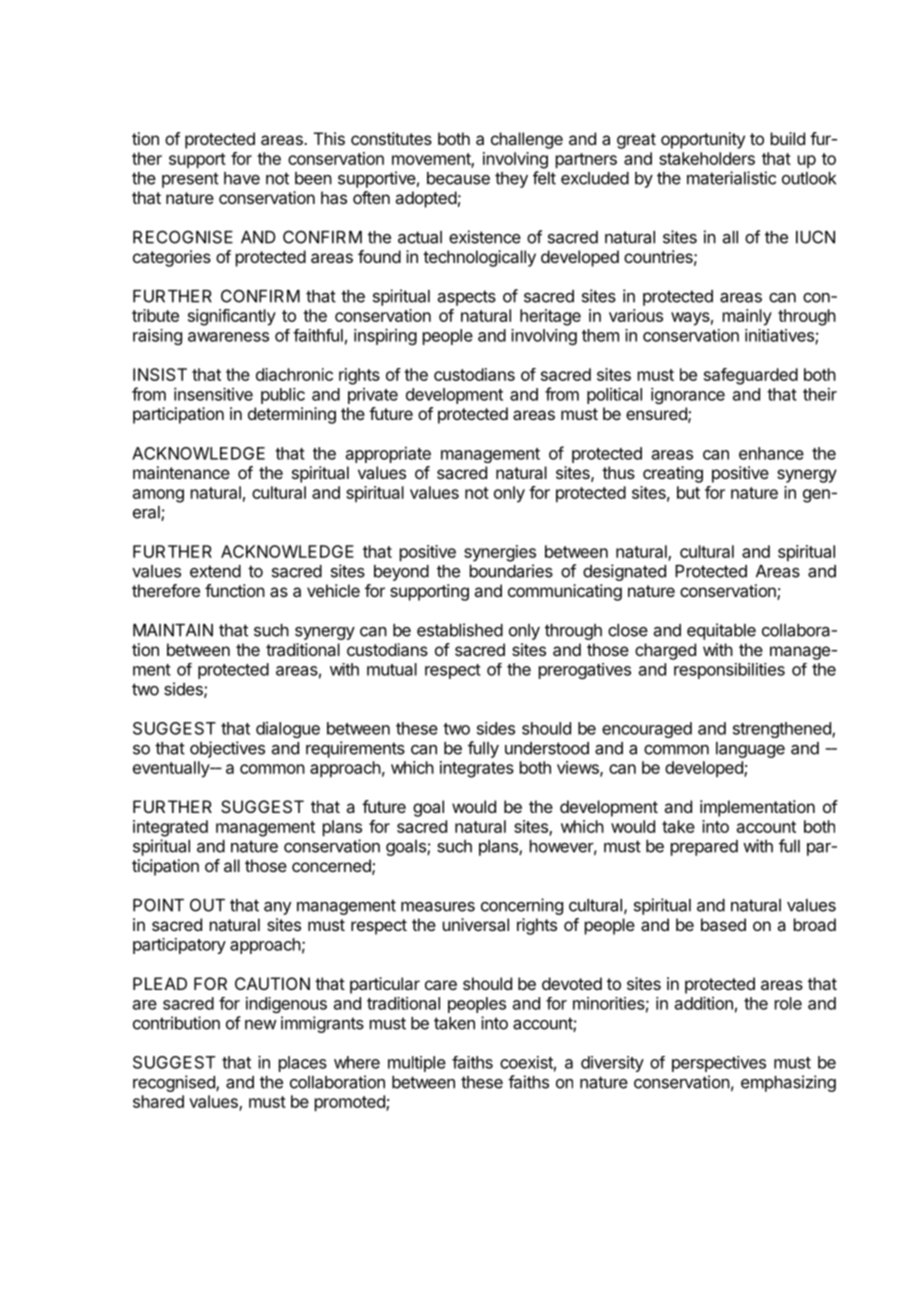 The height and width of the screenshot is (1308, 924). Describe the element at coordinates (173, 630) in the screenshot. I see `MAINTAIN` at that location.
